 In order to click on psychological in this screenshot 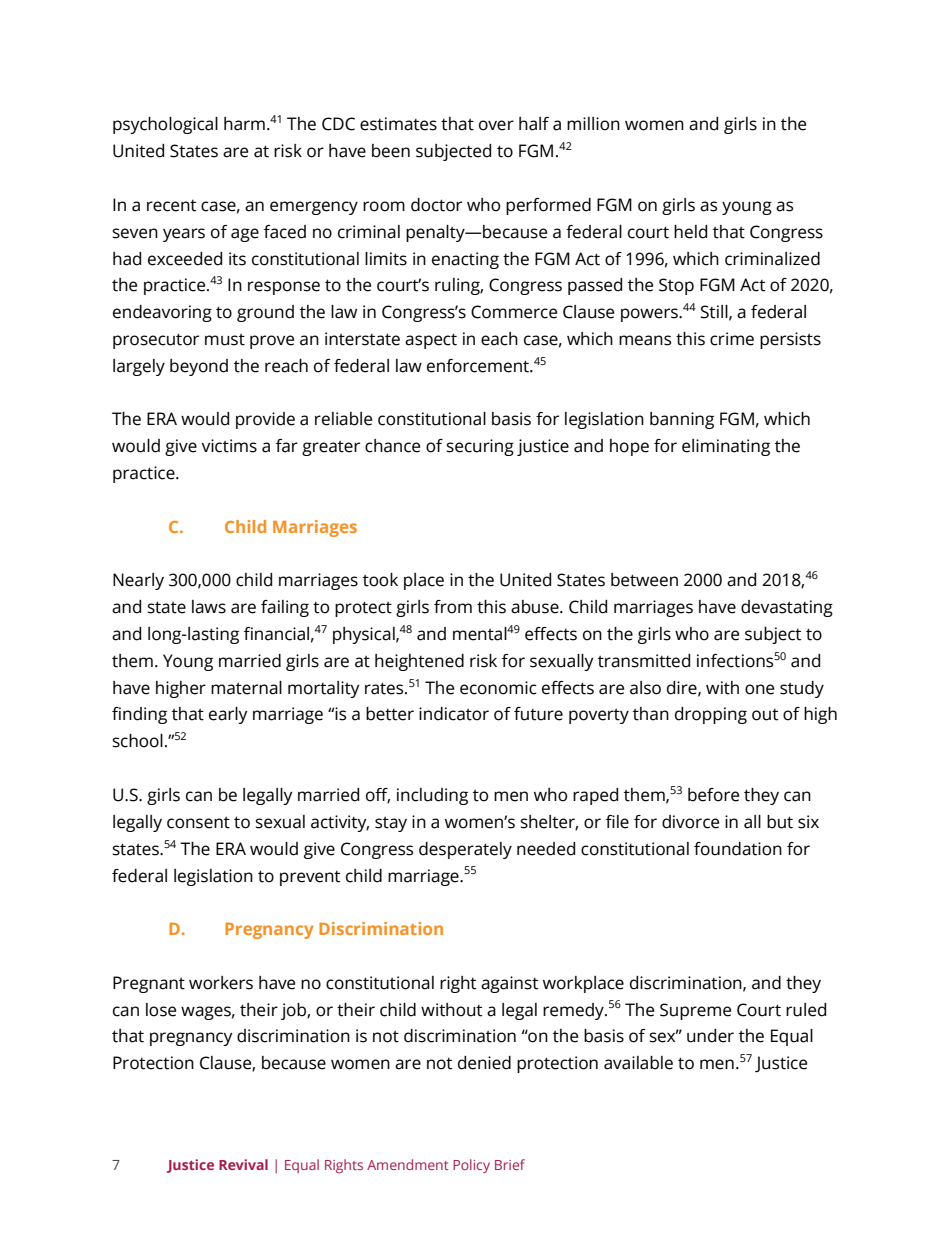, I will do `click(165, 125)`.
